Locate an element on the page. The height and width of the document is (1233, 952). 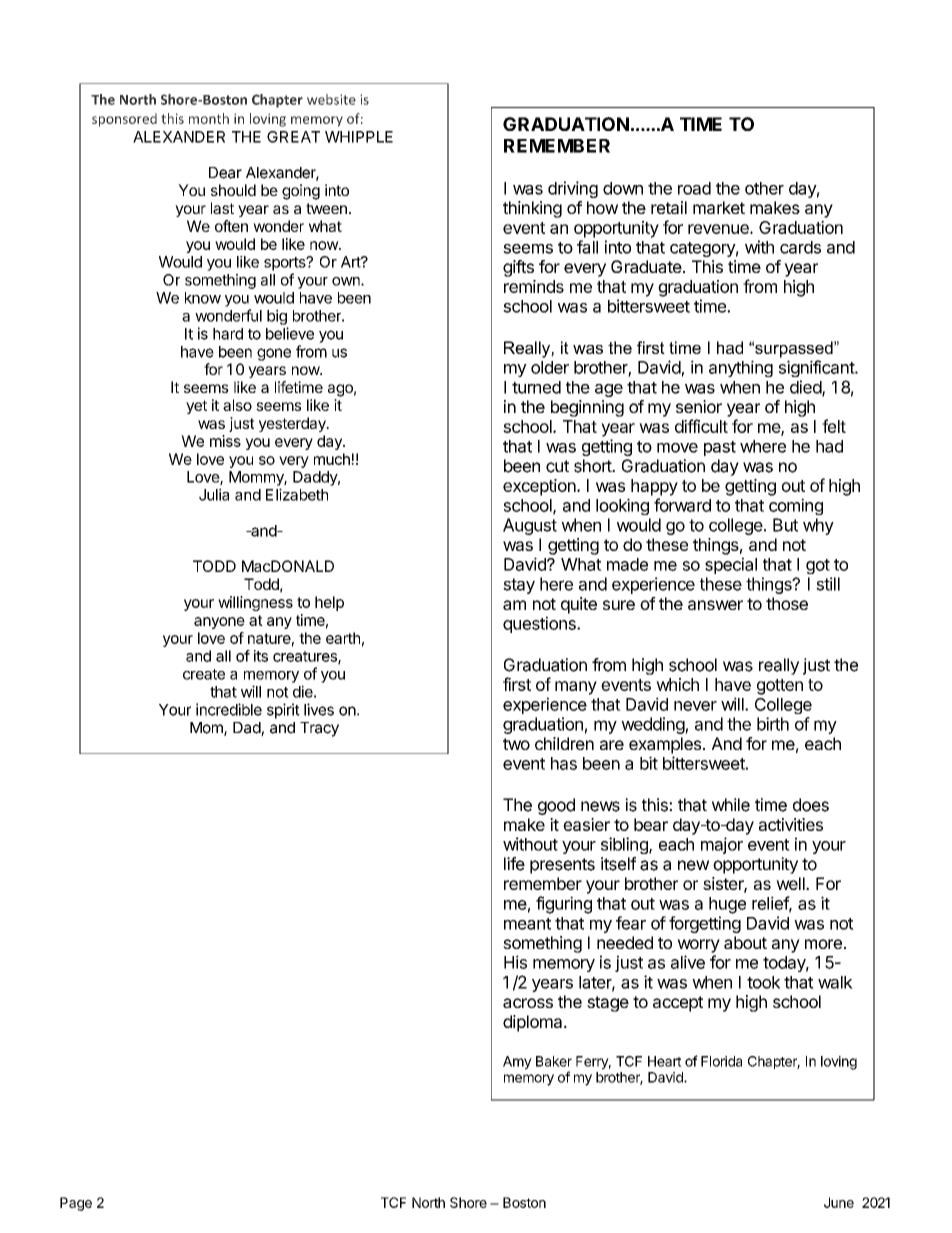
month is located at coordinates (209, 118).
